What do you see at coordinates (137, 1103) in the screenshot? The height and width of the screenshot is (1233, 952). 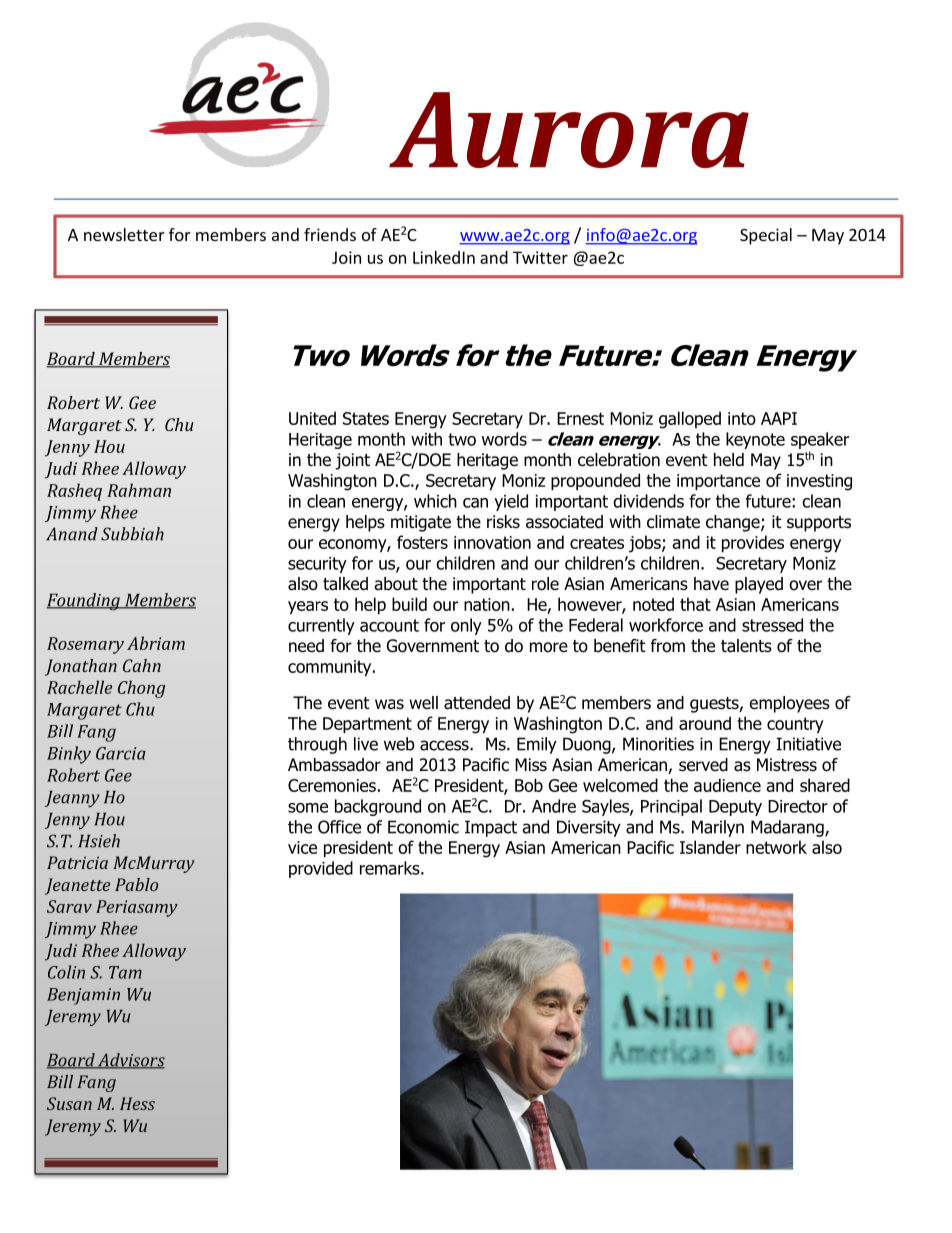 I see `Hess` at bounding box center [137, 1103].
